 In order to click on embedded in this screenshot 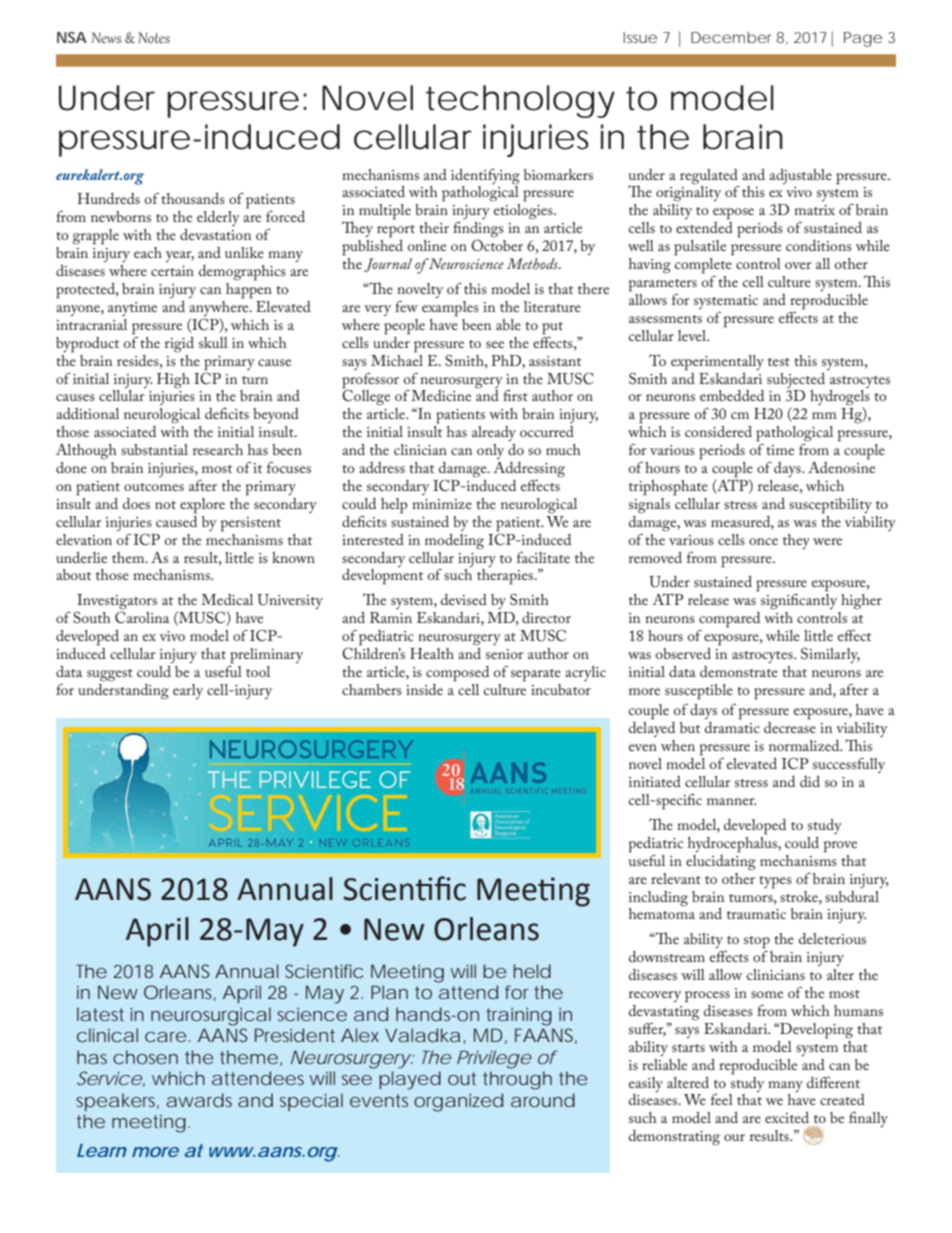, I will do `click(732, 395)`.
